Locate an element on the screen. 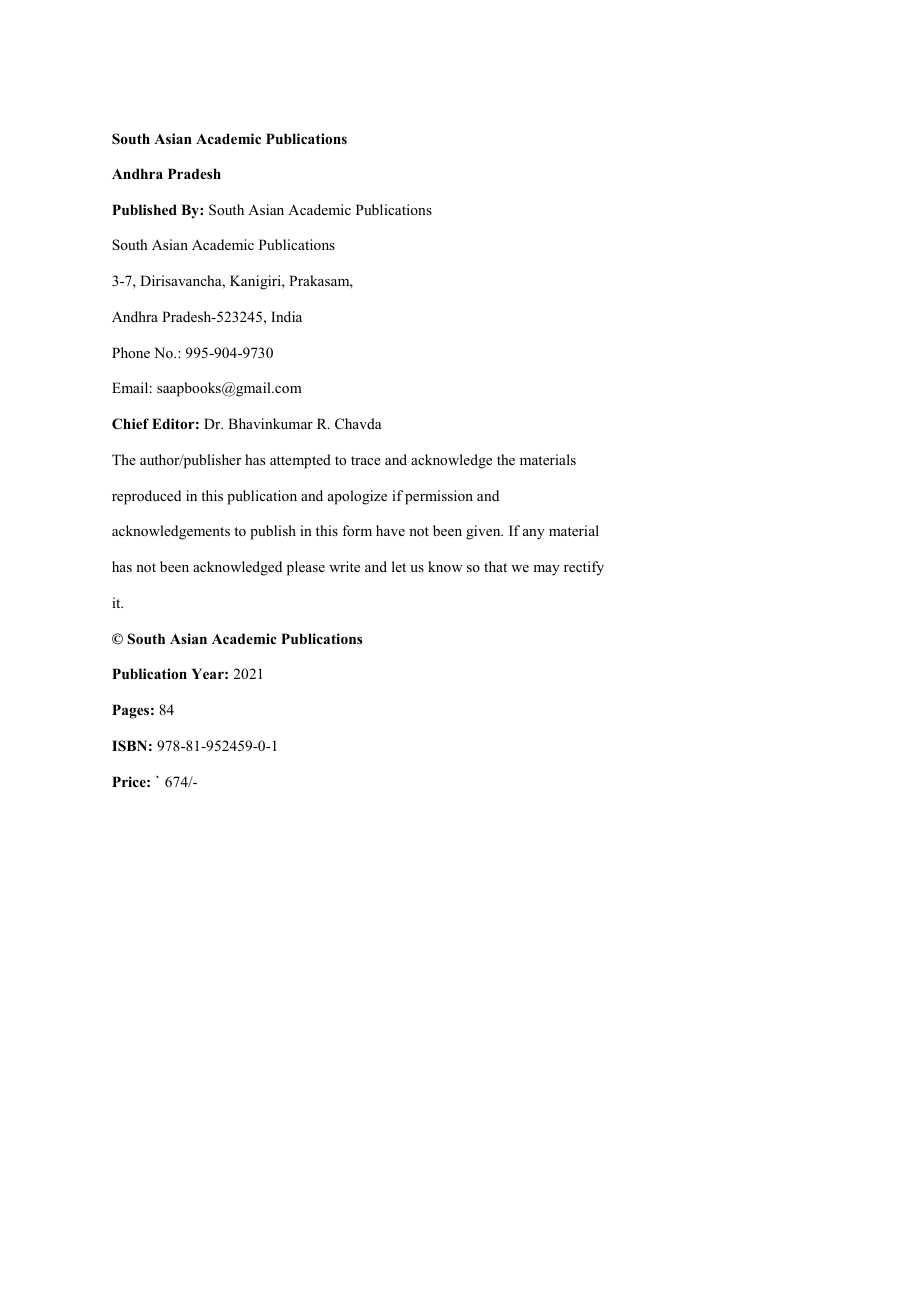  attempted is located at coordinates (300, 461).
